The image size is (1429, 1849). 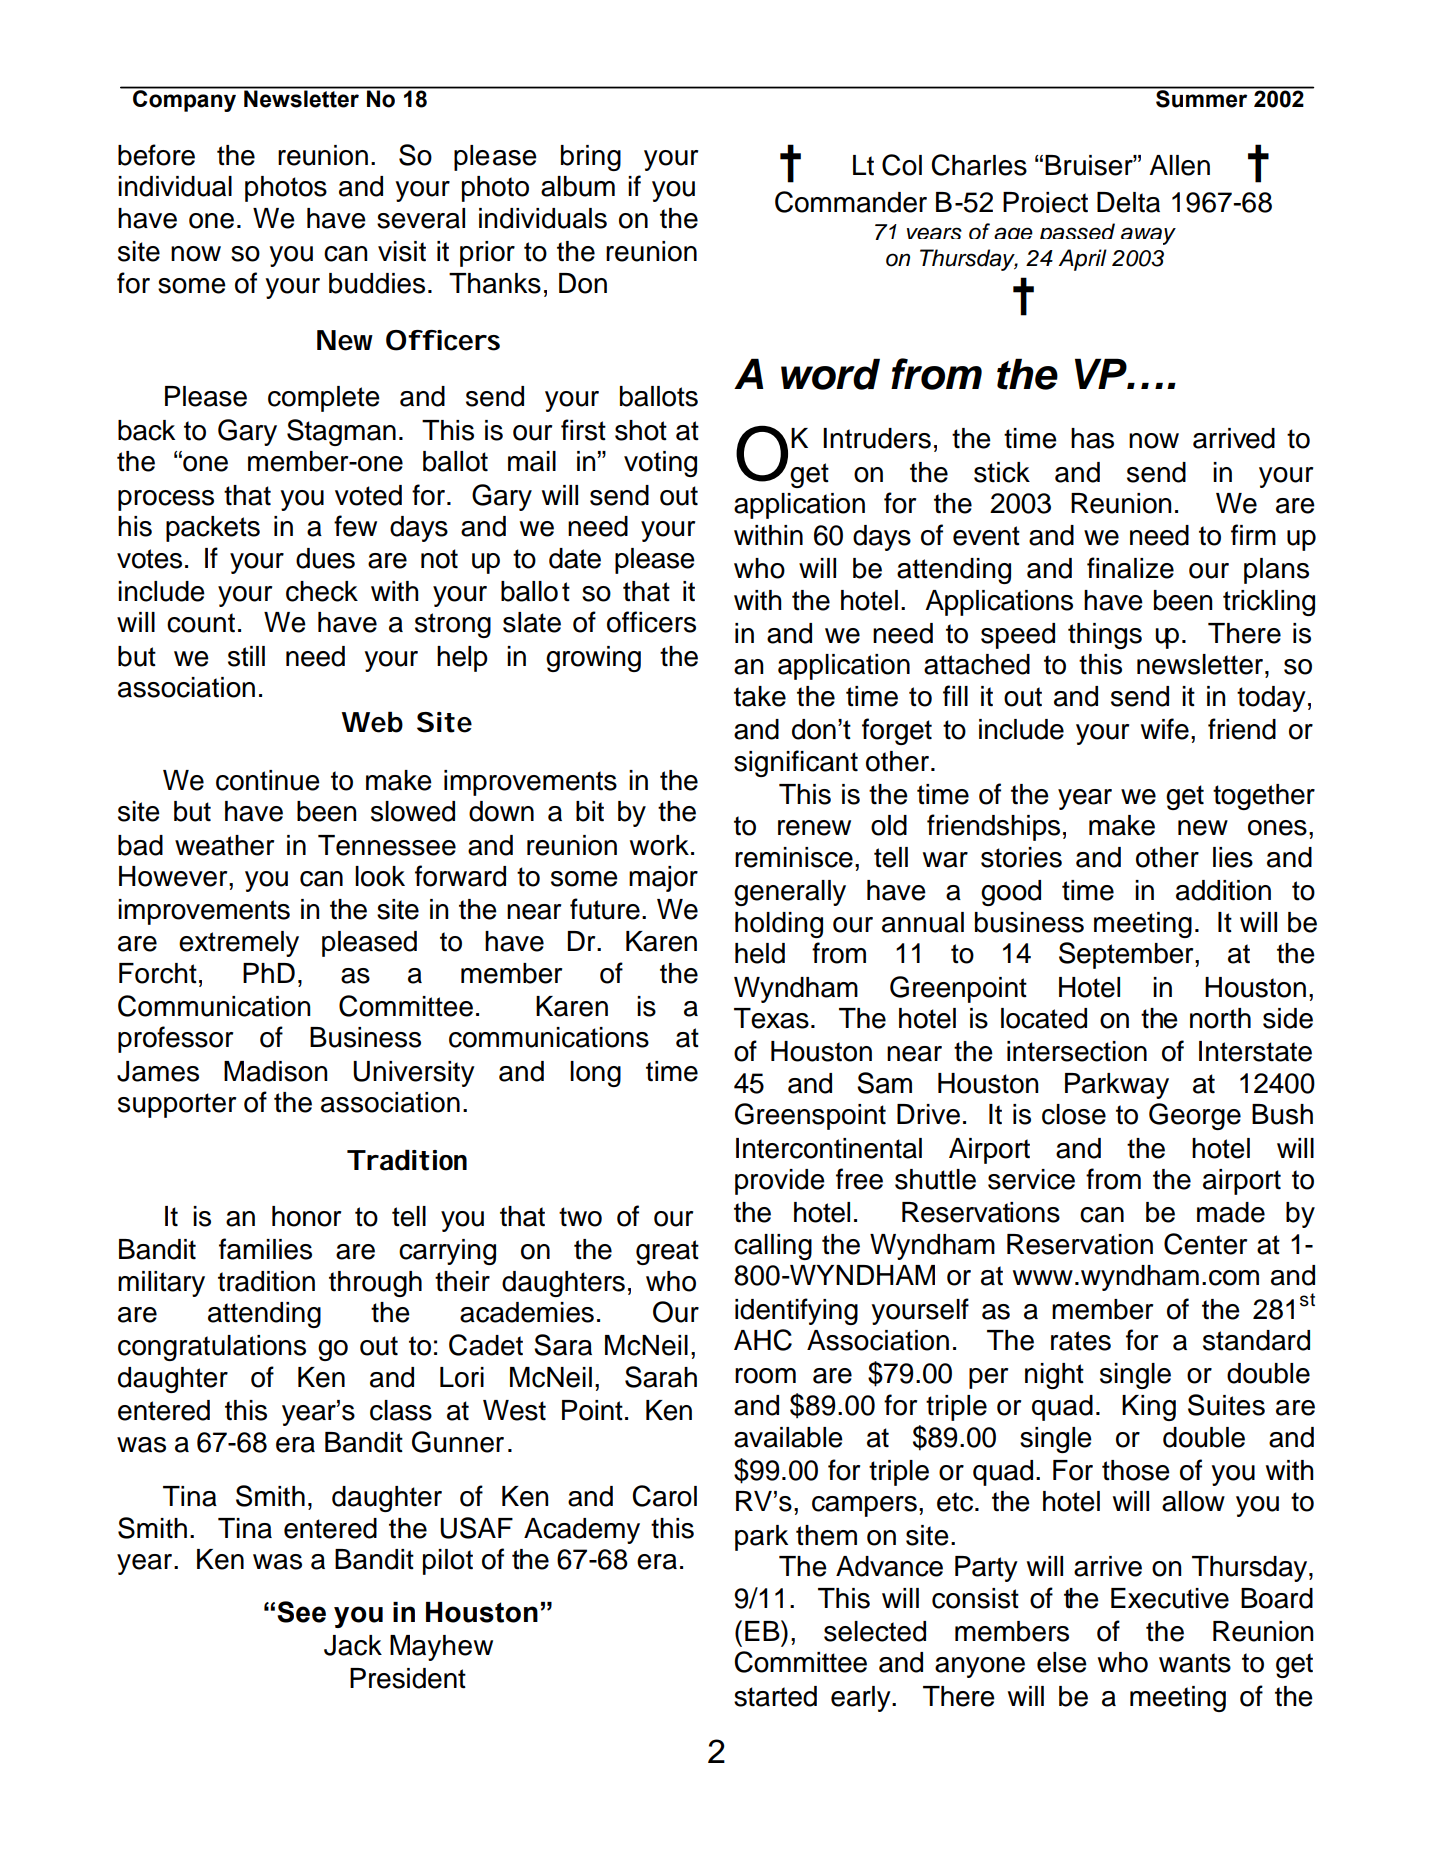 What do you see at coordinates (775, 1696) in the image?
I see `started` at bounding box center [775, 1696].
